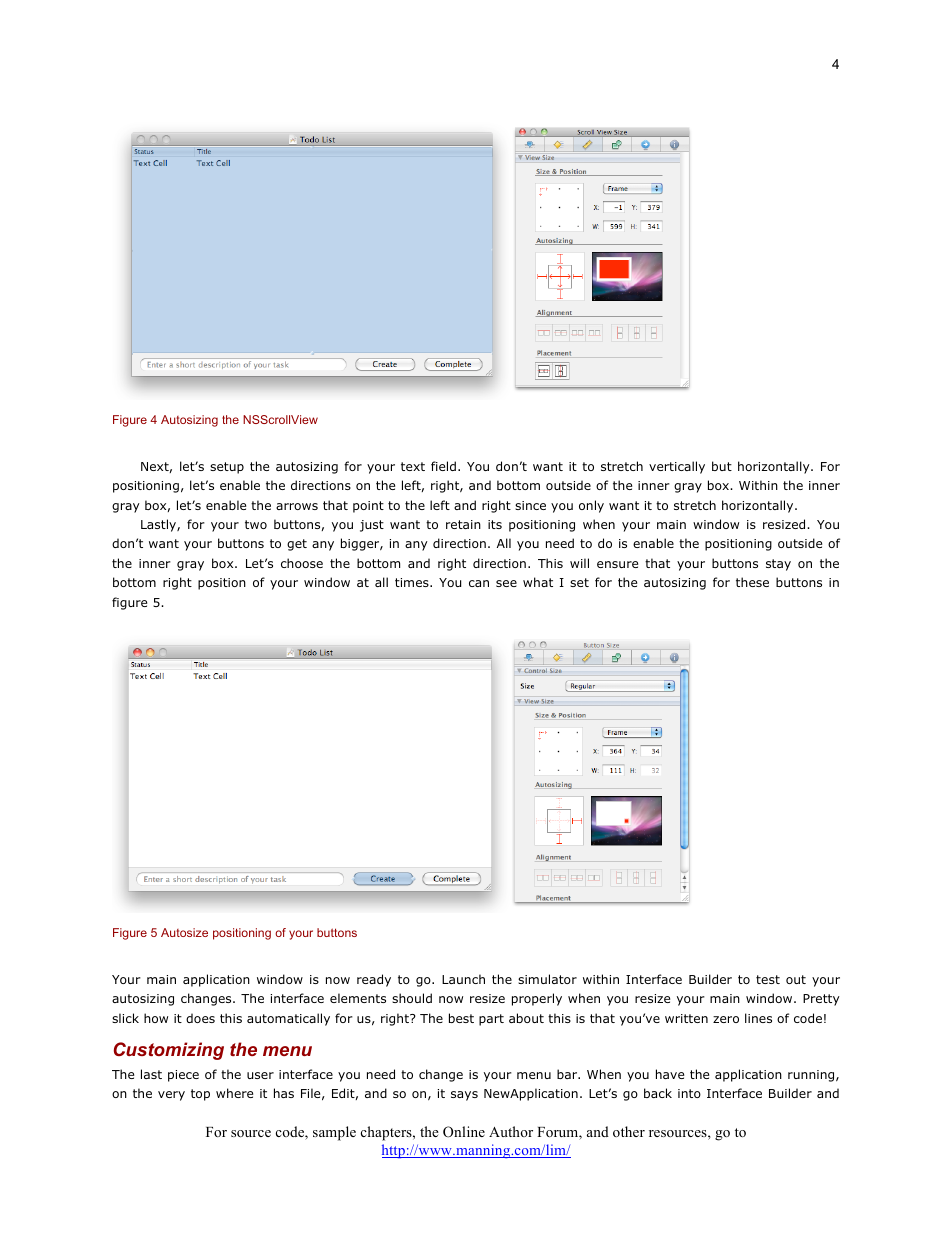 The image size is (952, 1233). I want to click on field, so click(443, 466).
